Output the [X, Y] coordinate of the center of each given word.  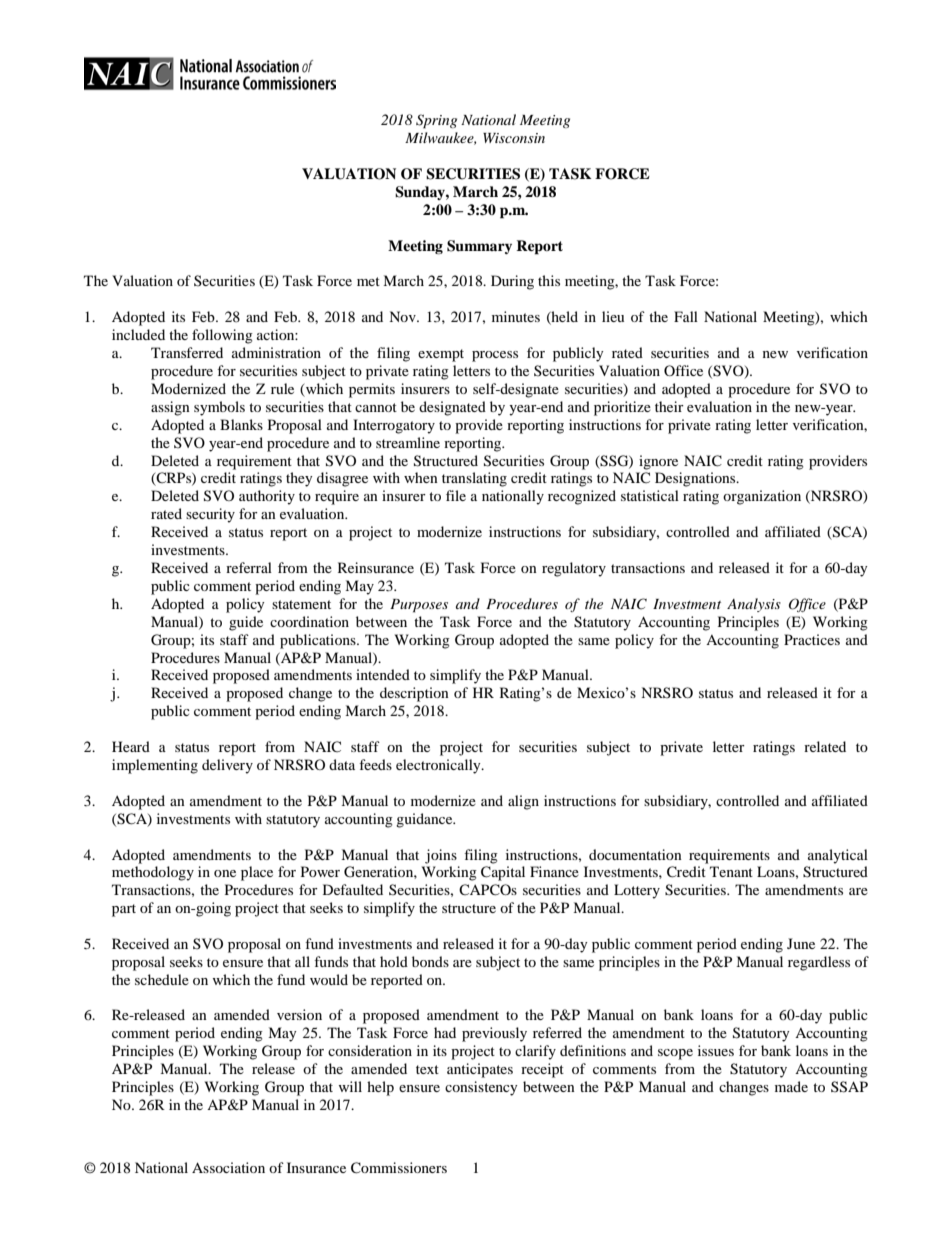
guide [246, 623]
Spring [436, 121]
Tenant [731, 871]
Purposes [419, 606]
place [257, 873]
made [791, 1086]
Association [228, 1167]
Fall [686, 316]
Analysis [754, 605]
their [669, 406]
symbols [219, 408]
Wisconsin [514, 138]
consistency [481, 1088]
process [495, 356]
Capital [503, 873]
